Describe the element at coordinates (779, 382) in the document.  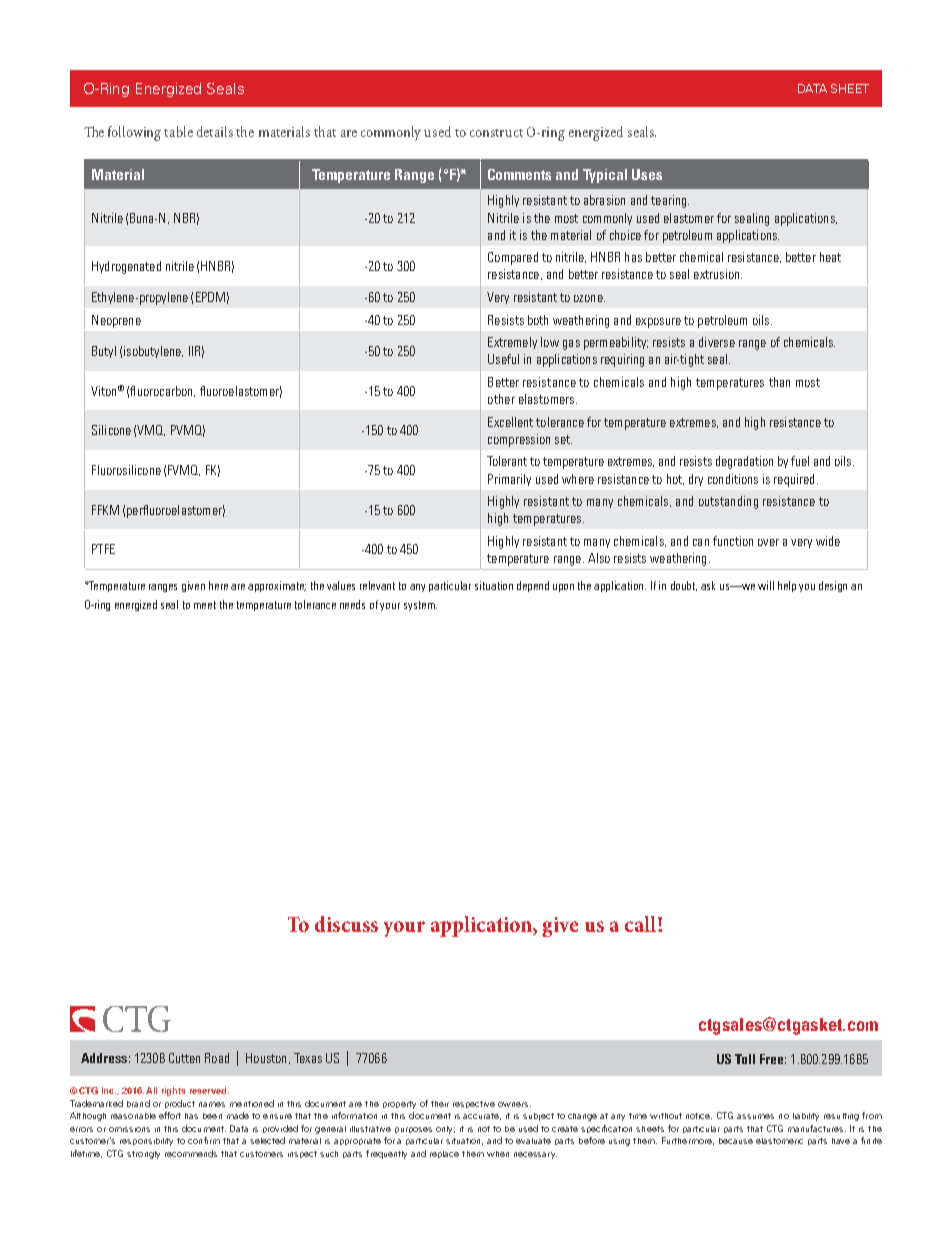
I see `than` at that location.
